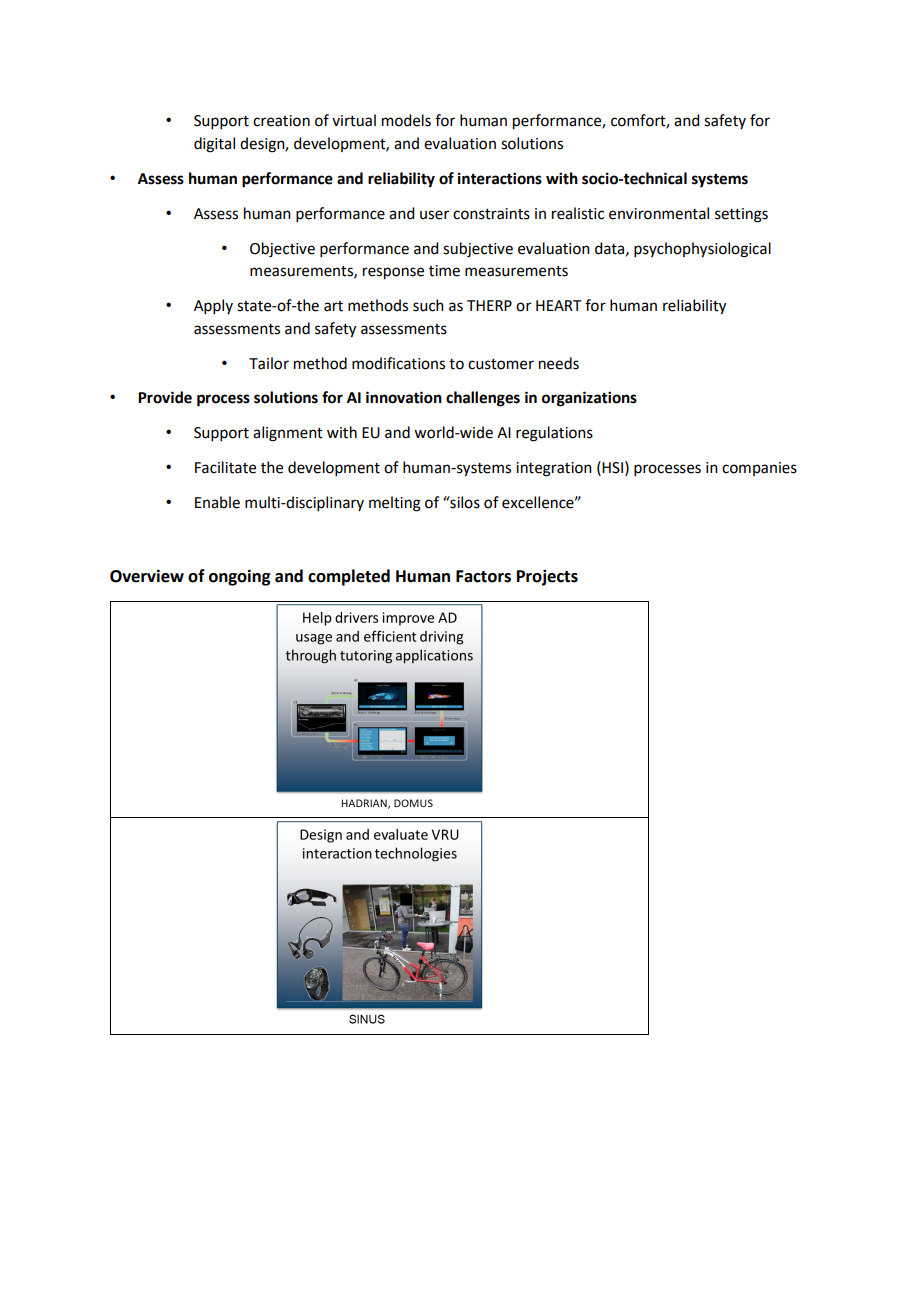 This screenshot has width=924, height=1308. What do you see at coordinates (214, 145) in the screenshot?
I see `digital` at bounding box center [214, 145].
